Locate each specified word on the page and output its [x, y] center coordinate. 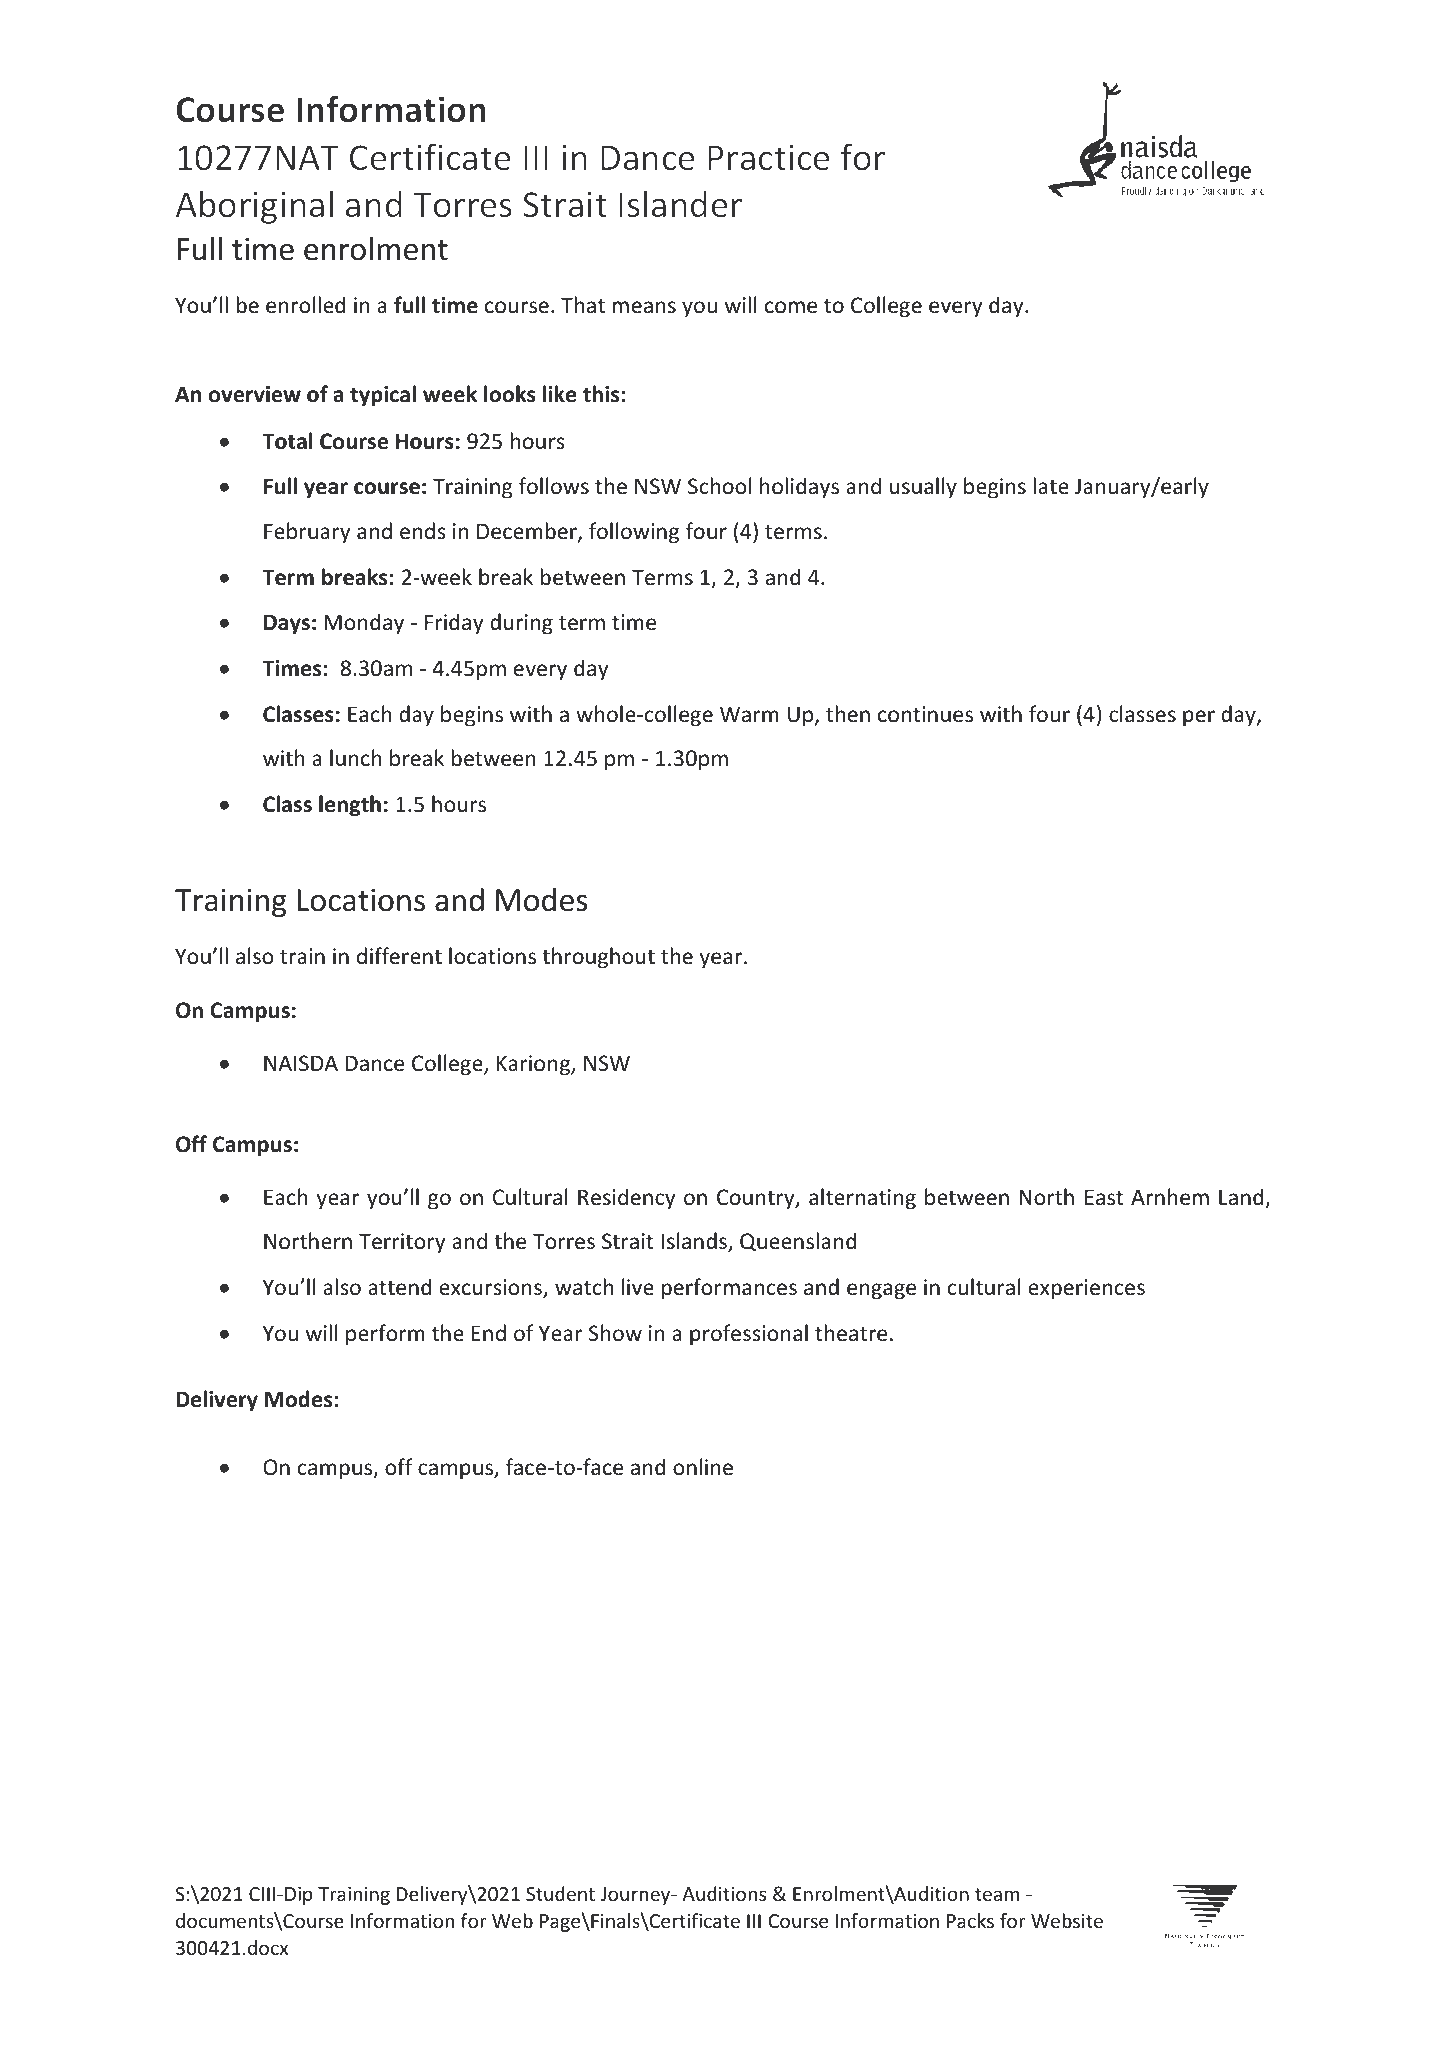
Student [560, 1893]
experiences [1086, 1289]
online [703, 1467]
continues [925, 714]
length [350, 806]
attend [399, 1287]
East [1104, 1197]
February [307, 533]
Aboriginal [254, 207]
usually [923, 488]
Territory [402, 1243]
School [719, 486]
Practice [769, 157]
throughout [598, 958]
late [1051, 485]
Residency [626, 1199]
